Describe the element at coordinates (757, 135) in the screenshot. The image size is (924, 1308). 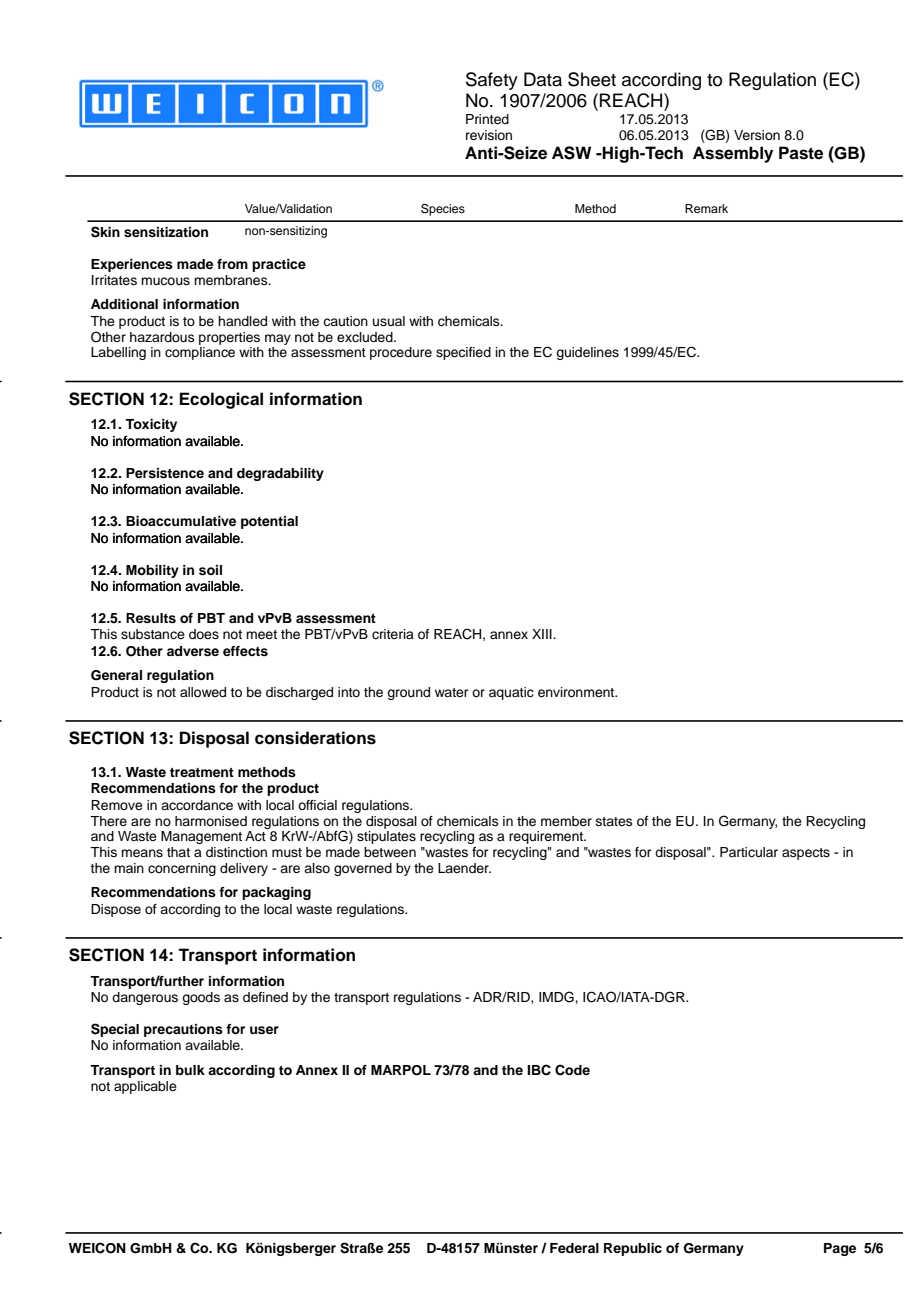
I see `Version` at that location.
